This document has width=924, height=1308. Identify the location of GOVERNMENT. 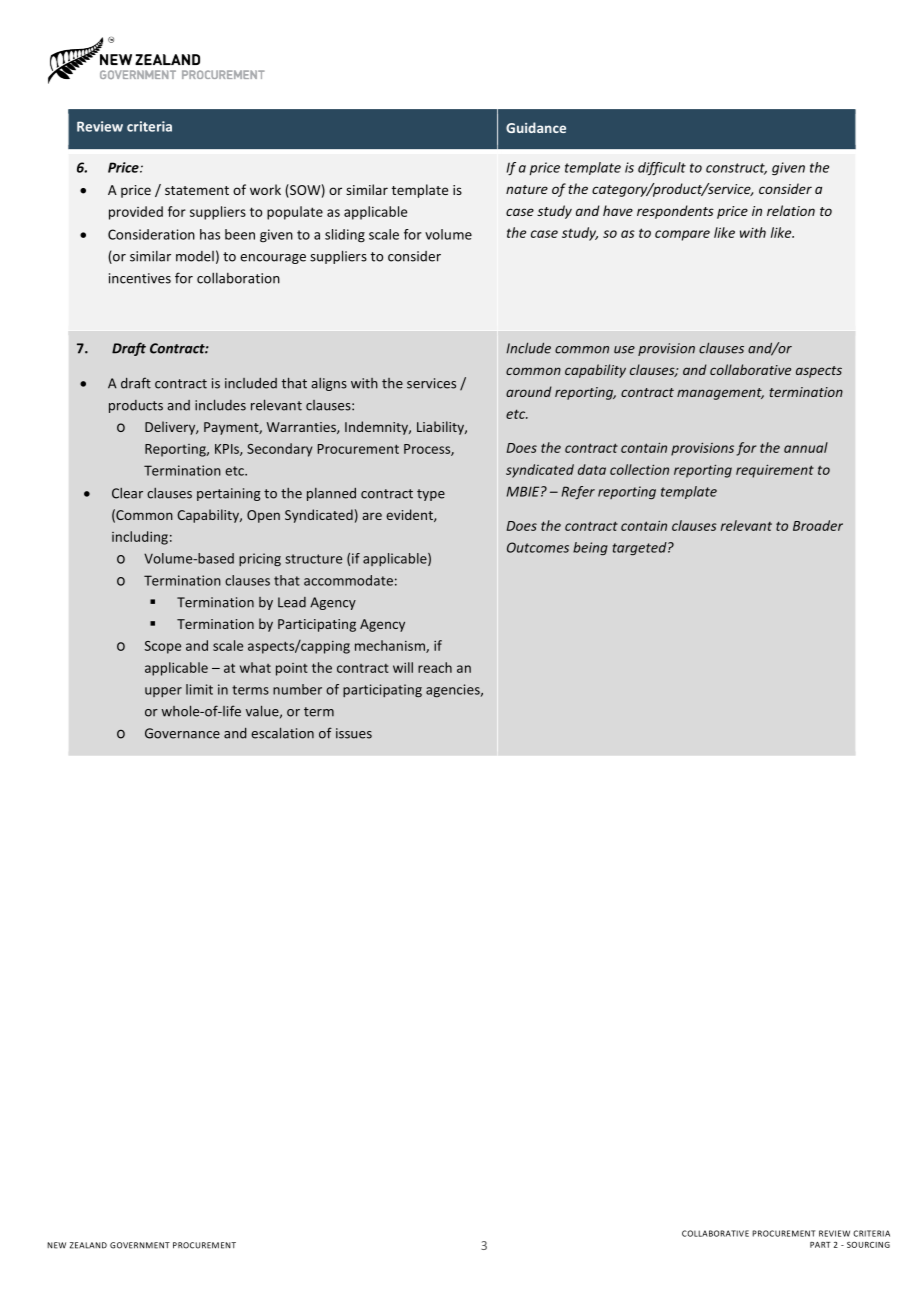
(140, 1245).
